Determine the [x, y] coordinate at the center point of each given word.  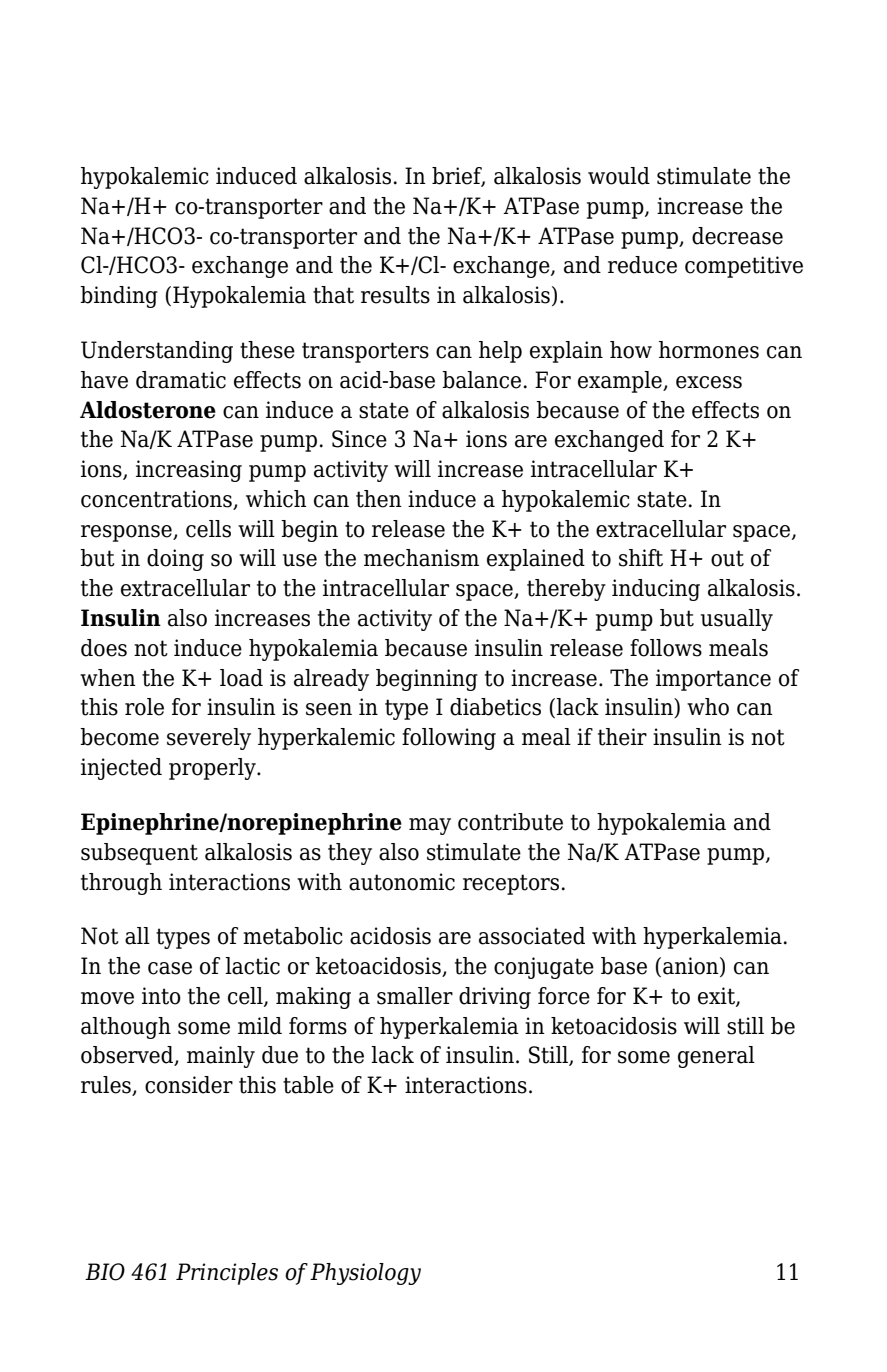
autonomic [402, 882]
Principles [227, 1274]
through [121, 884]
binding [119, 297]
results [395, 295]
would [619, 176]
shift [641, 558]
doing [175, 560]
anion [692, 967]
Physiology [365, 1274]
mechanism [421, 558]
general [716, 1057]
